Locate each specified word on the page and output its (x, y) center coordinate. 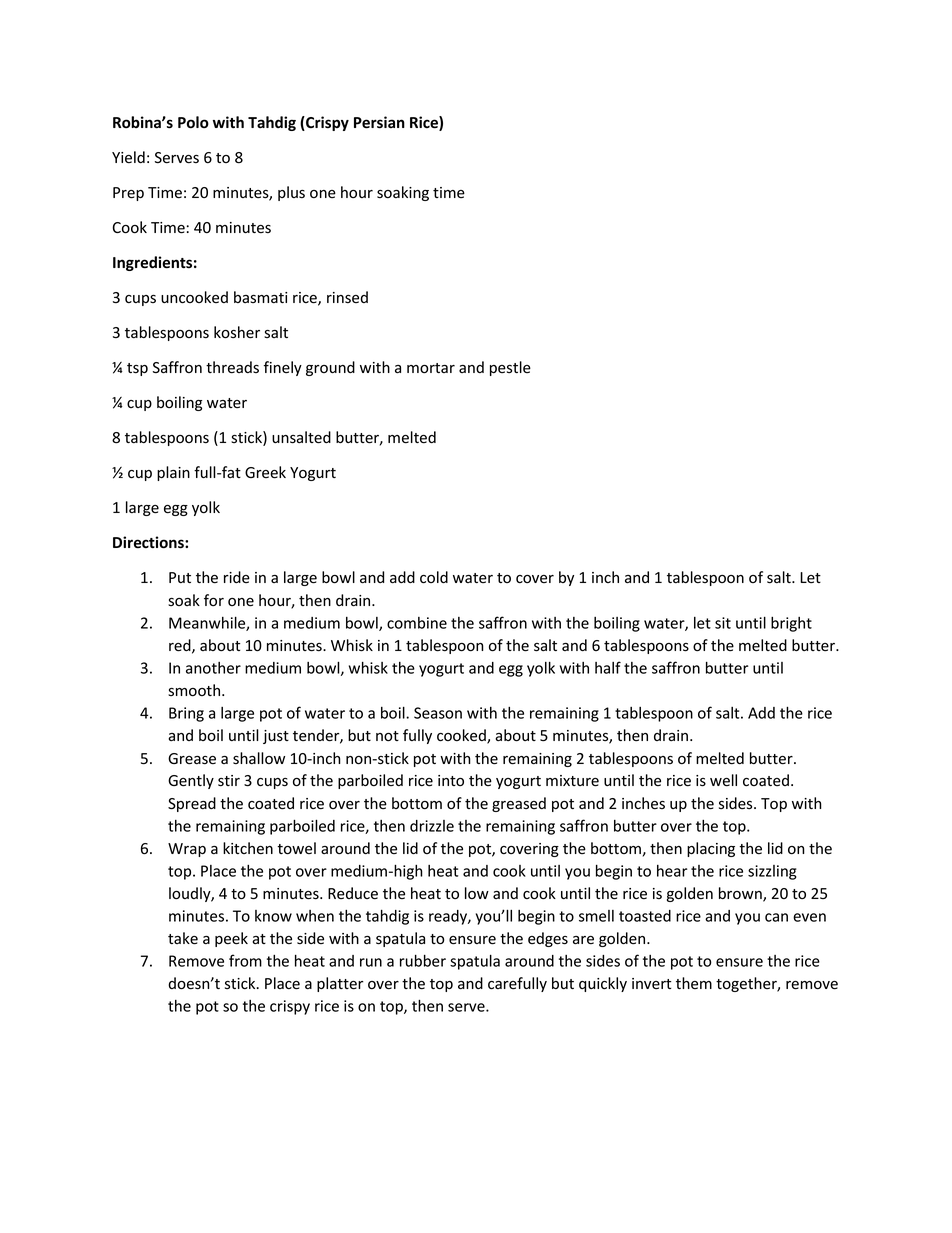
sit (723, 623)
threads (232, 367)
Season (438, 713)
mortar (431, 368)
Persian (379, 122)
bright (791, 624)
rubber (423, 960)
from (245, 960)
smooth (194, 690)
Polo (193, 122)
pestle (510, 368)
